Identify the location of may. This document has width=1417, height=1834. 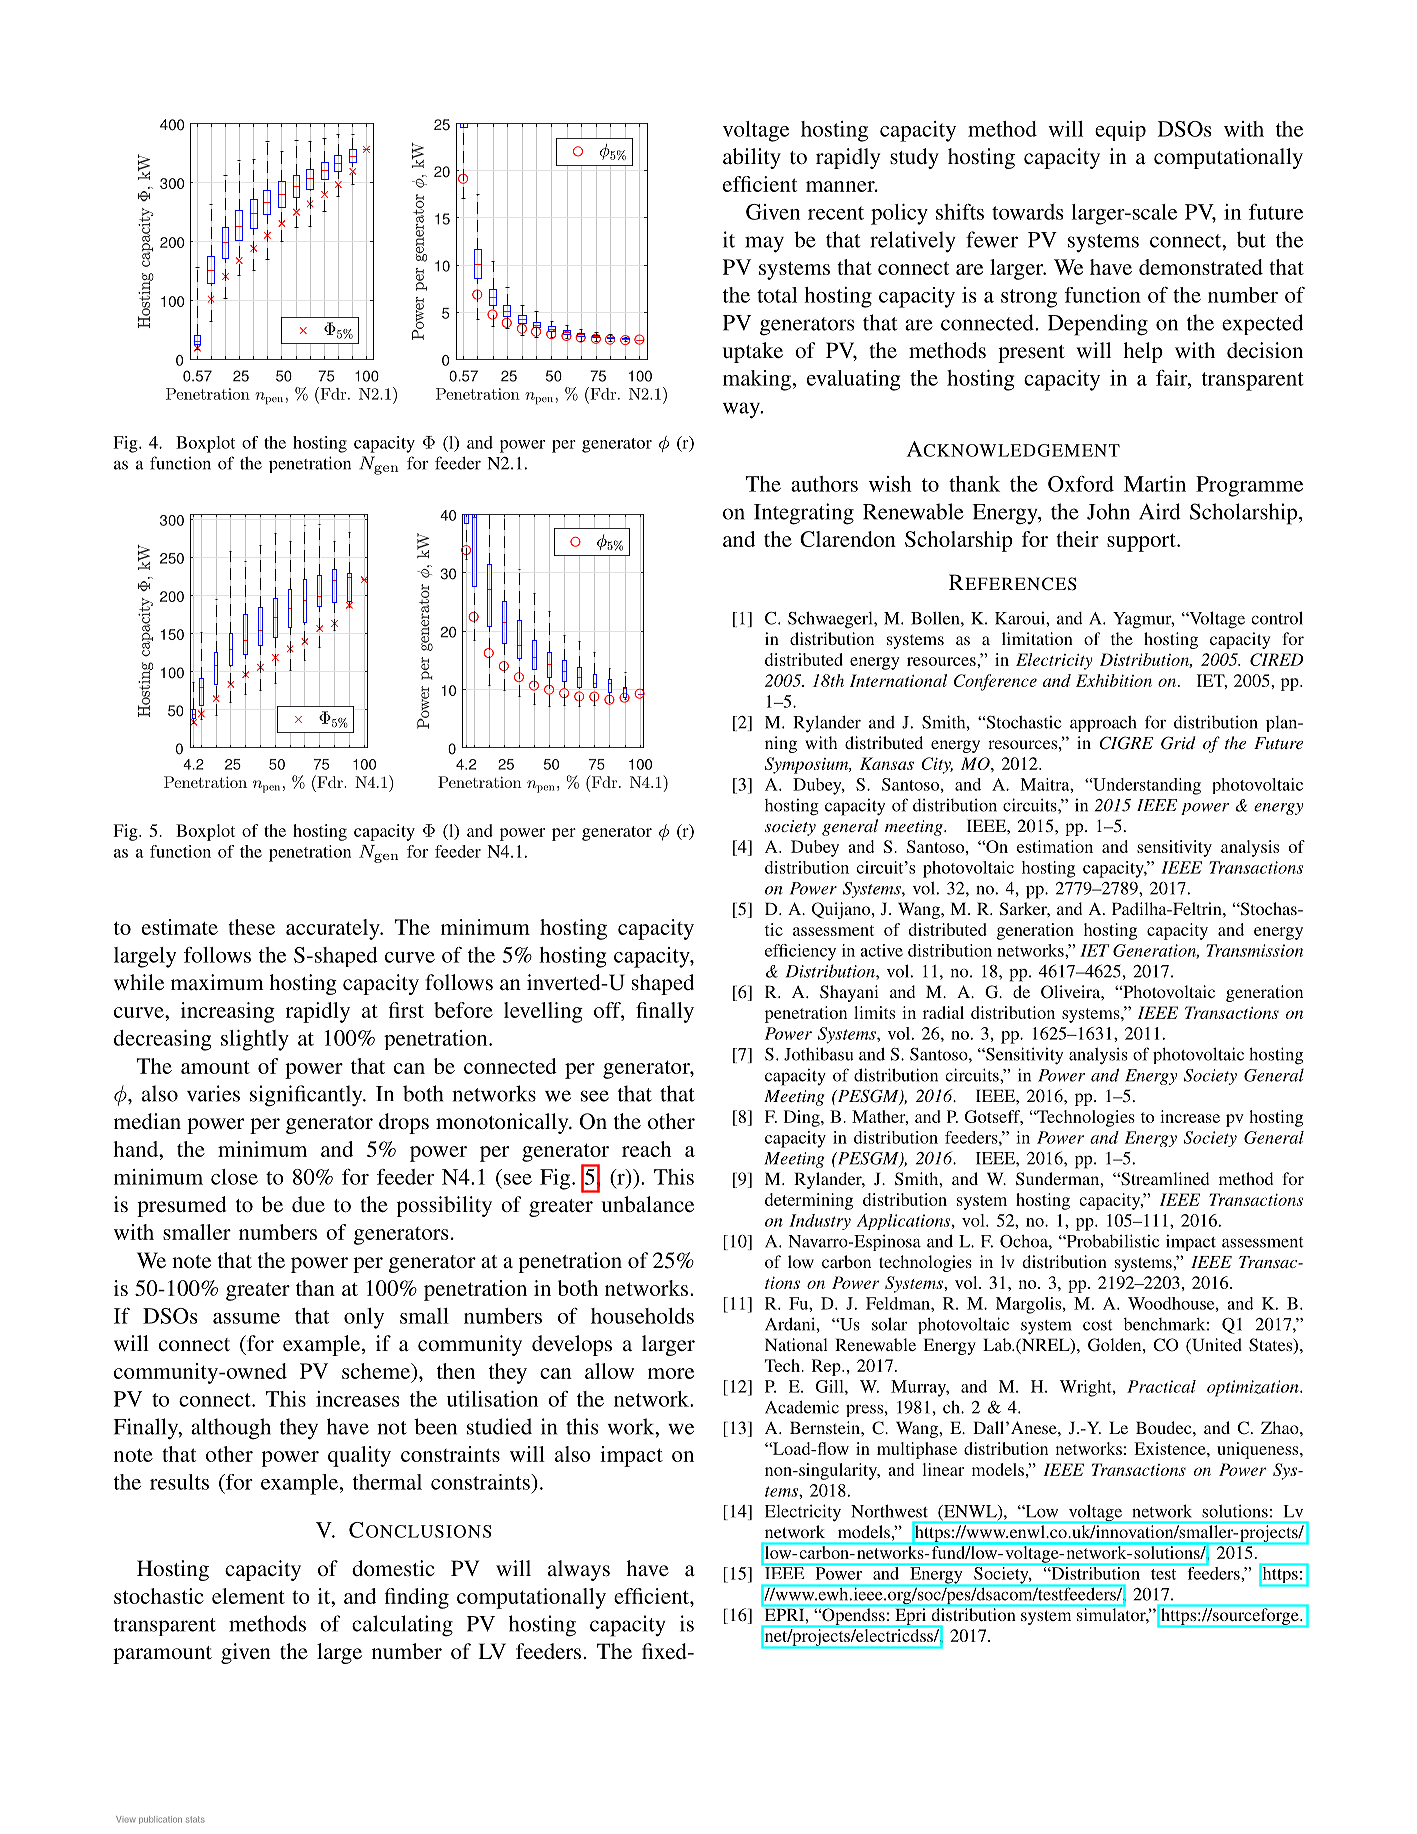
(764, 244).
